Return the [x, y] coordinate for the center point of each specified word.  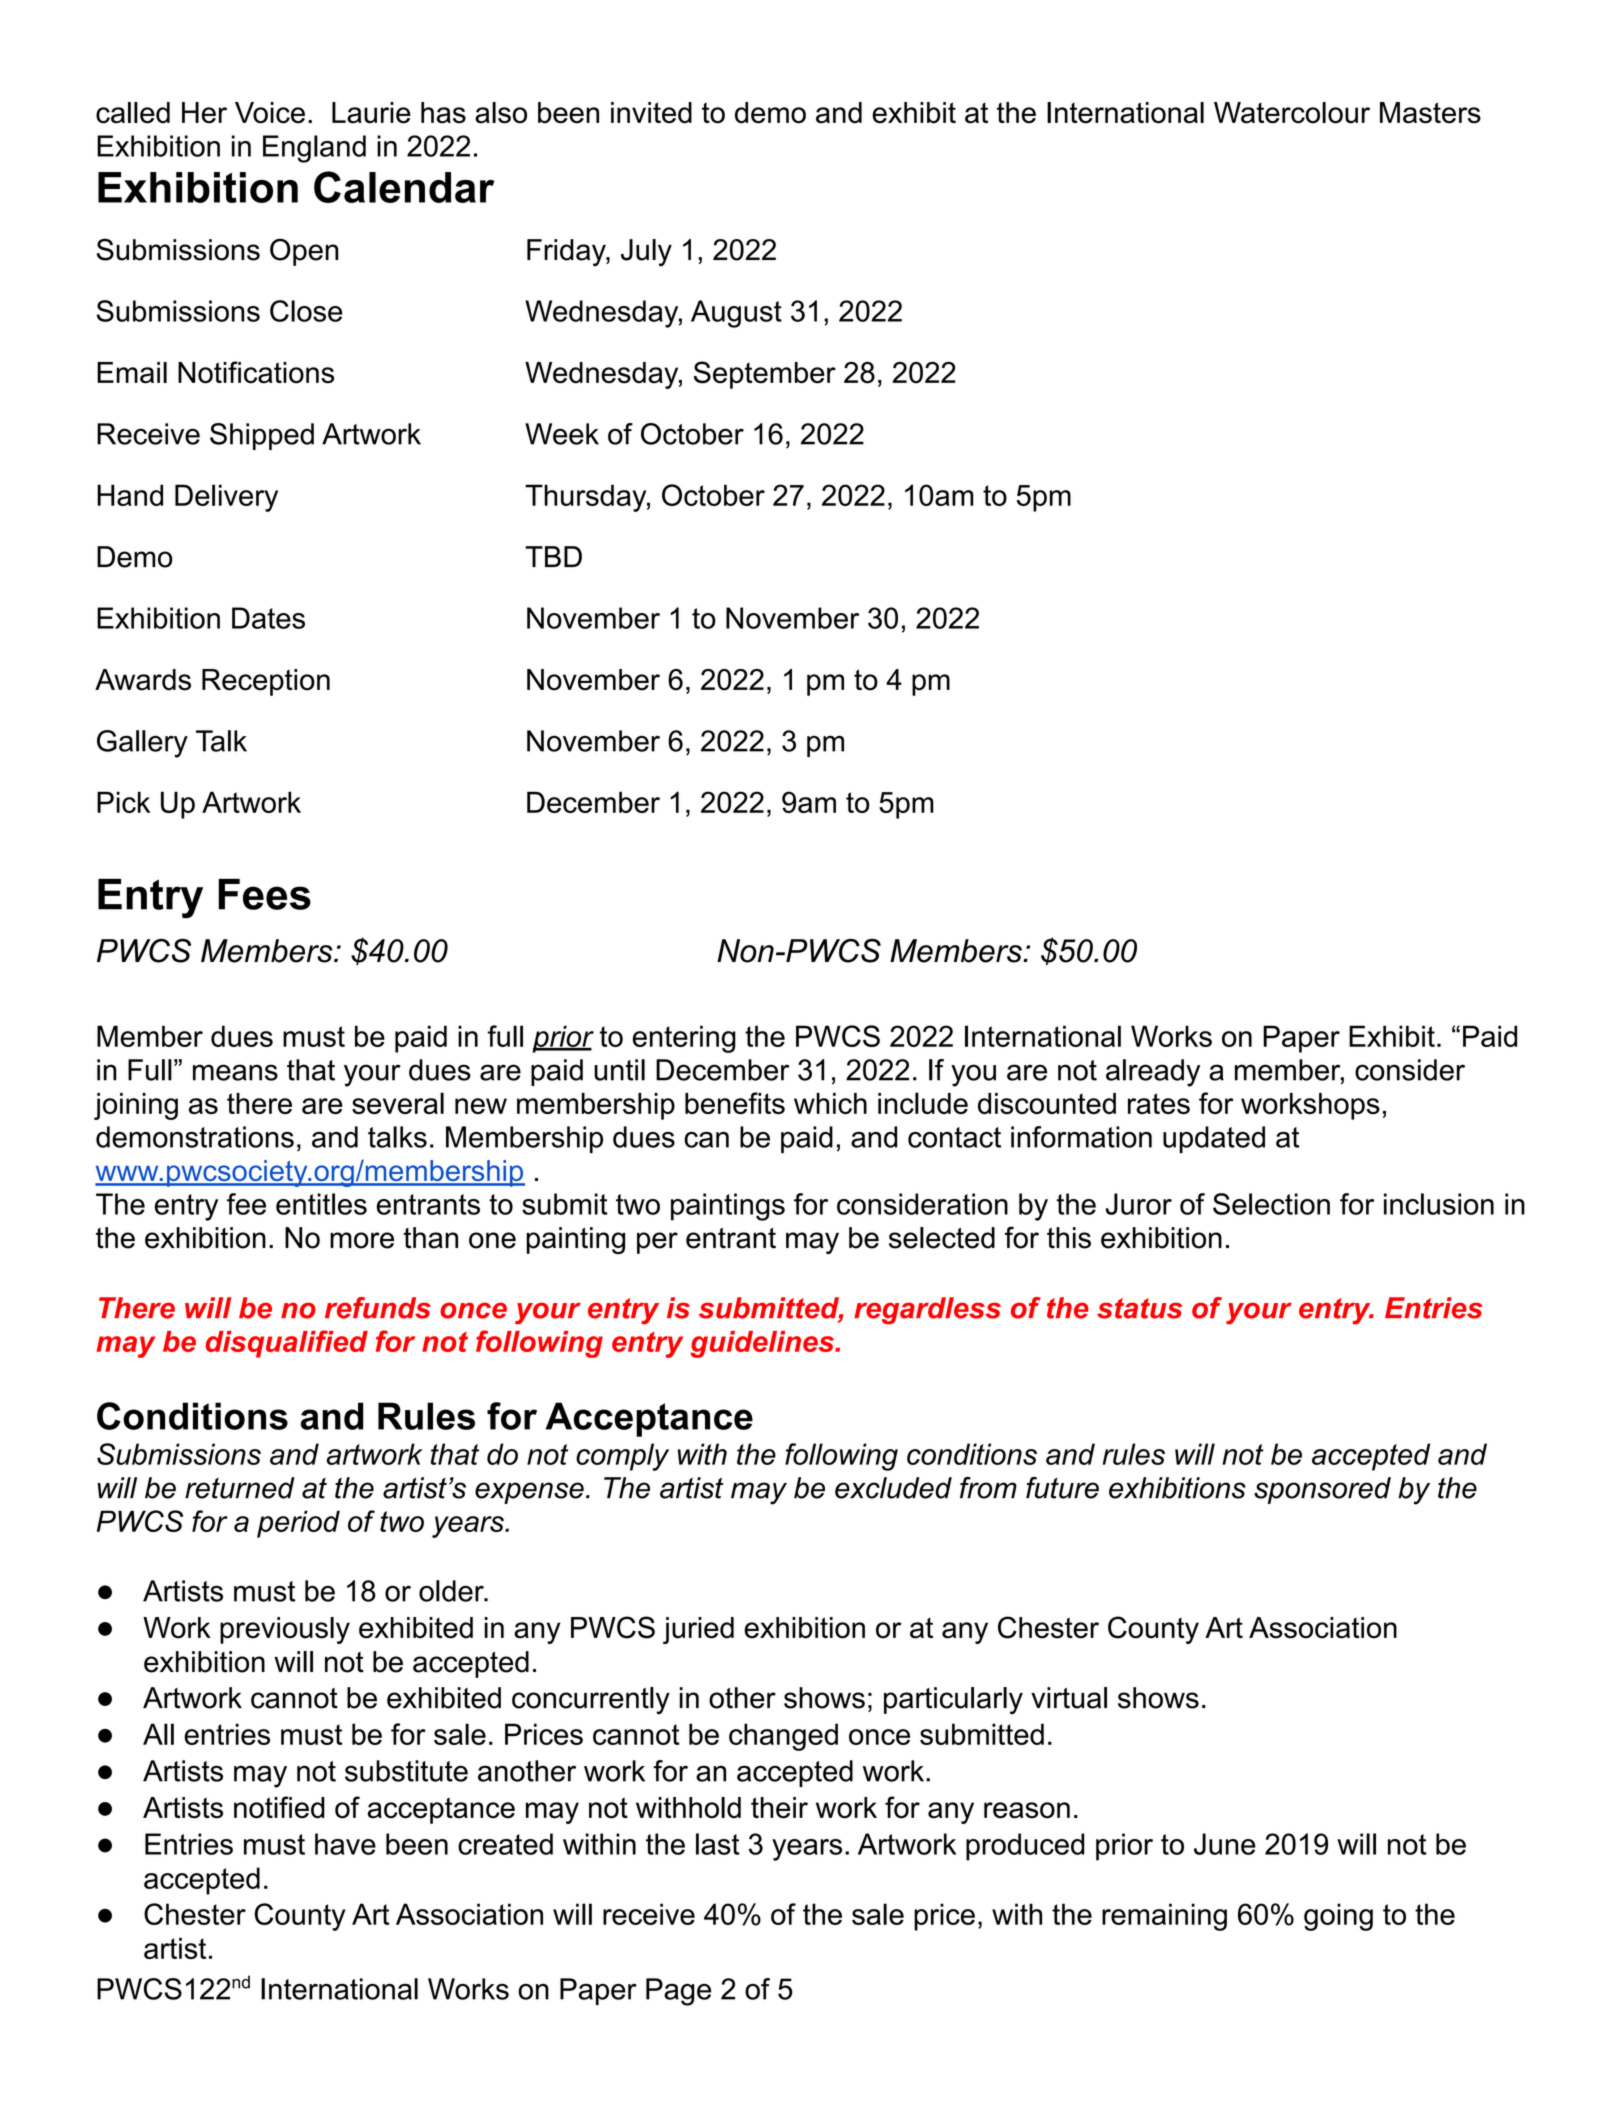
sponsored [1322, 1490]
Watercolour [1292, 113]
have [345, 1844]
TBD [553, 556]
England [314, 149]
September [765, 375]
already [1153, 1073]
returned [240, 1488]
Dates [268, 618]
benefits [735, 1103]
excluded [893, 1488]
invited [651, 113]
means [235, 1072]
